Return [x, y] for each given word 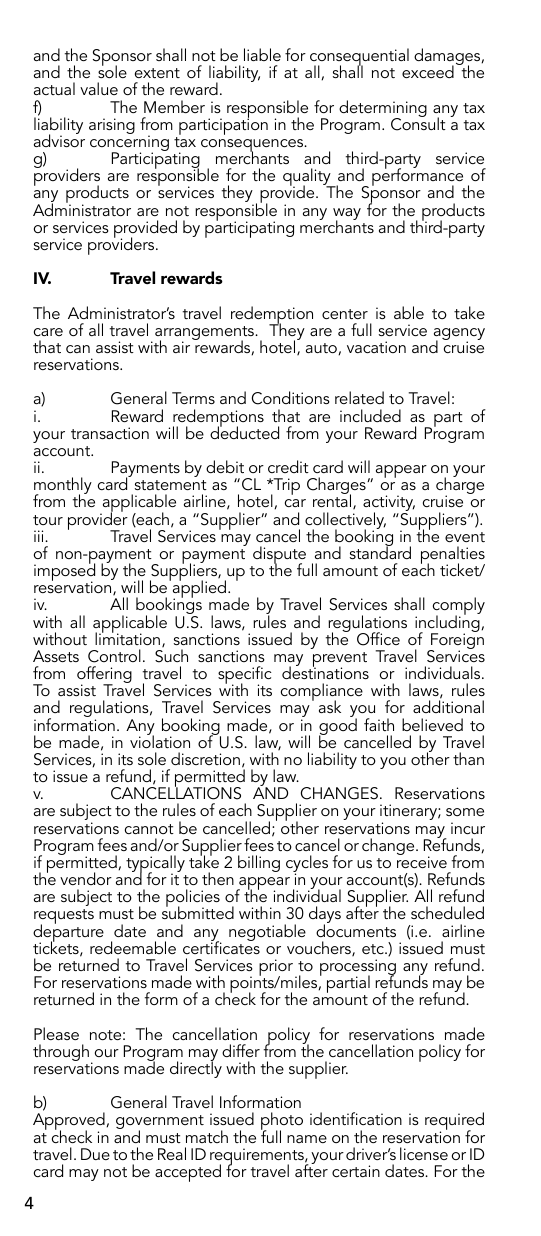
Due [95, 1154]
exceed [428, 71]
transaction [110, 433]
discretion [205, 758]
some [465, 812]
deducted [244, 431]
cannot [149, 829]
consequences [253, 147]
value [99, 88]
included [370, 415]
